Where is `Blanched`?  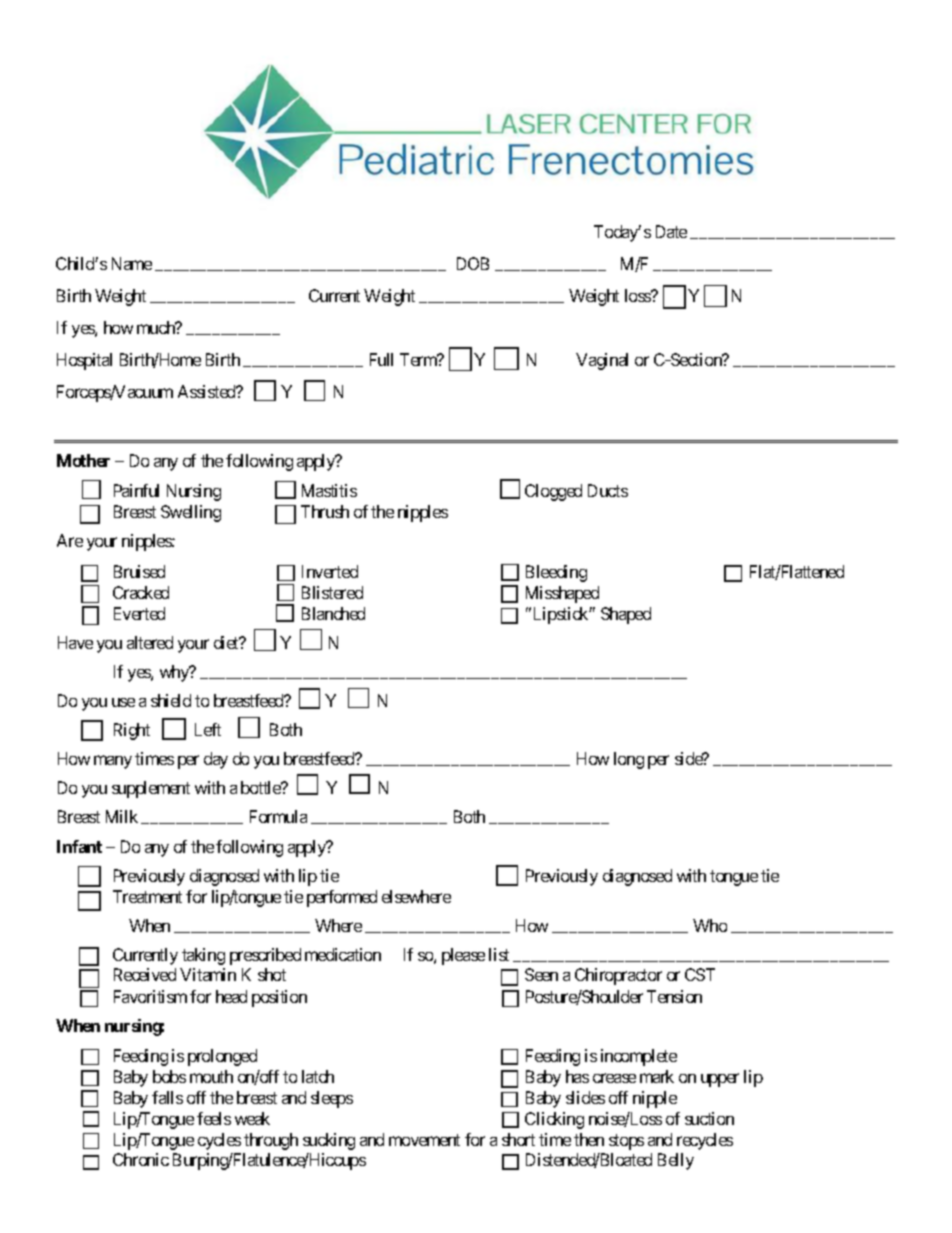
Blanched is located at coordinates (333, 613).
